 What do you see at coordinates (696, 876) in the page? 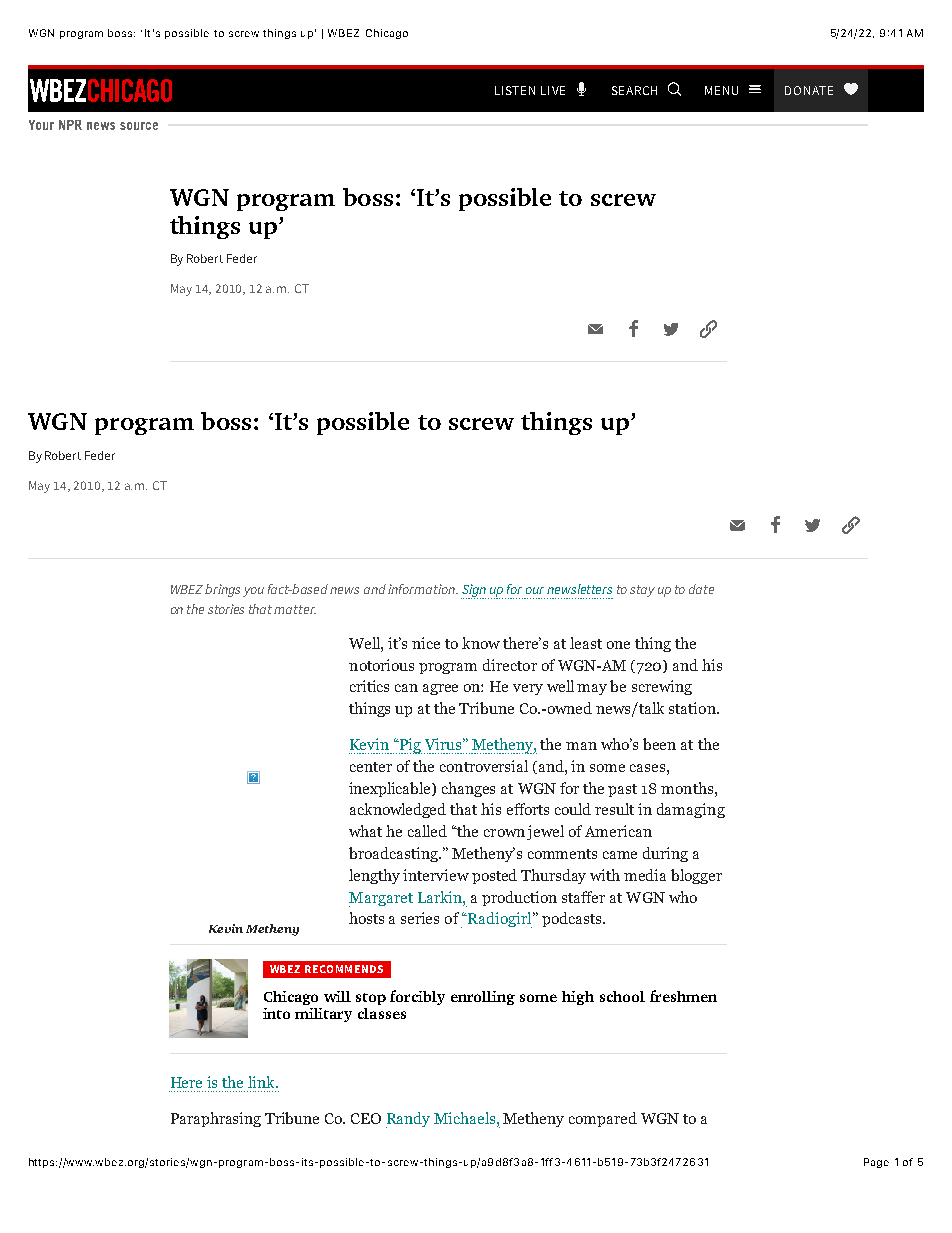
I see `blogger` at bounding box center [696, 876].
